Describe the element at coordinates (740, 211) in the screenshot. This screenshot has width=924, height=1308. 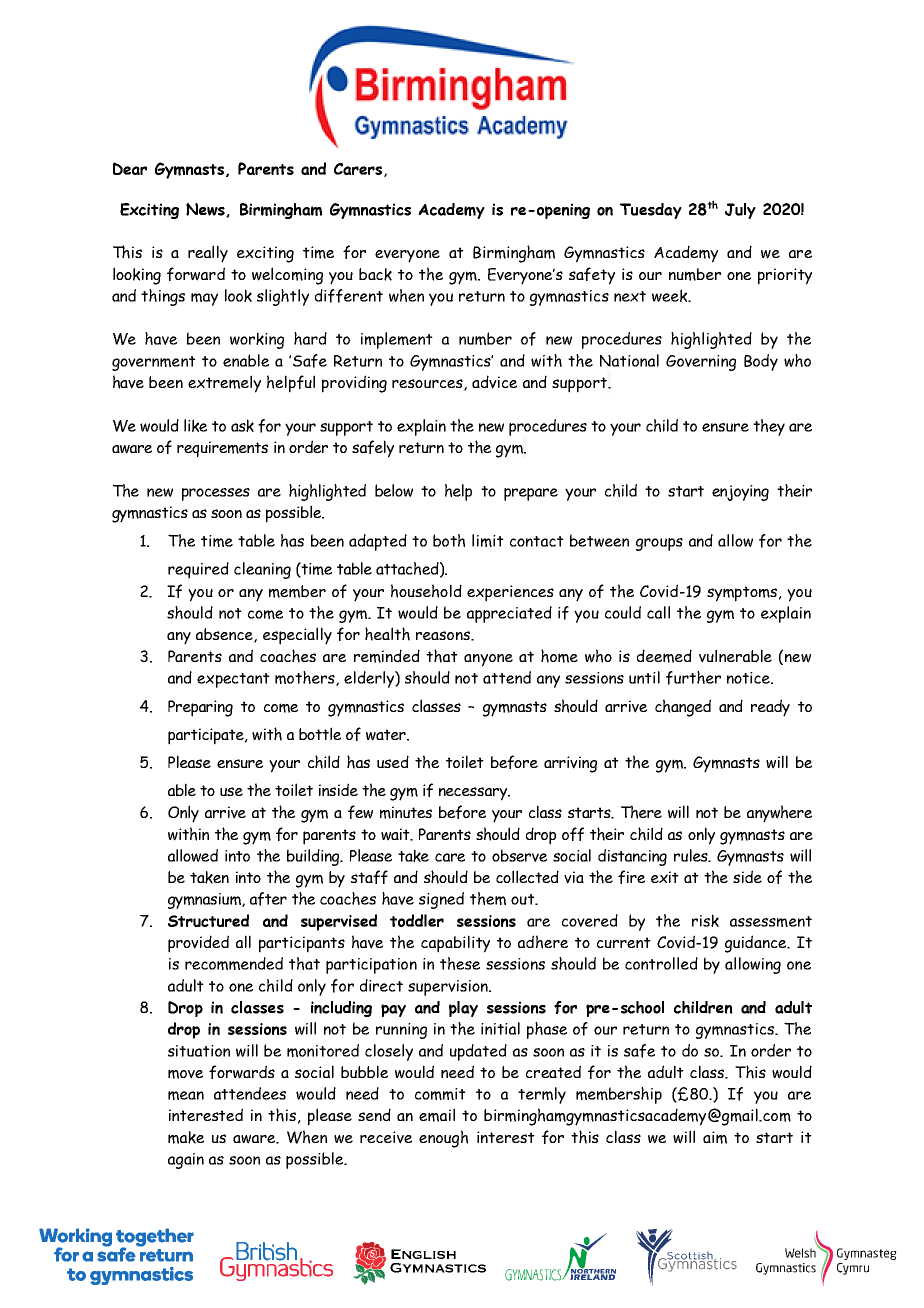
I see `July` at that location.
